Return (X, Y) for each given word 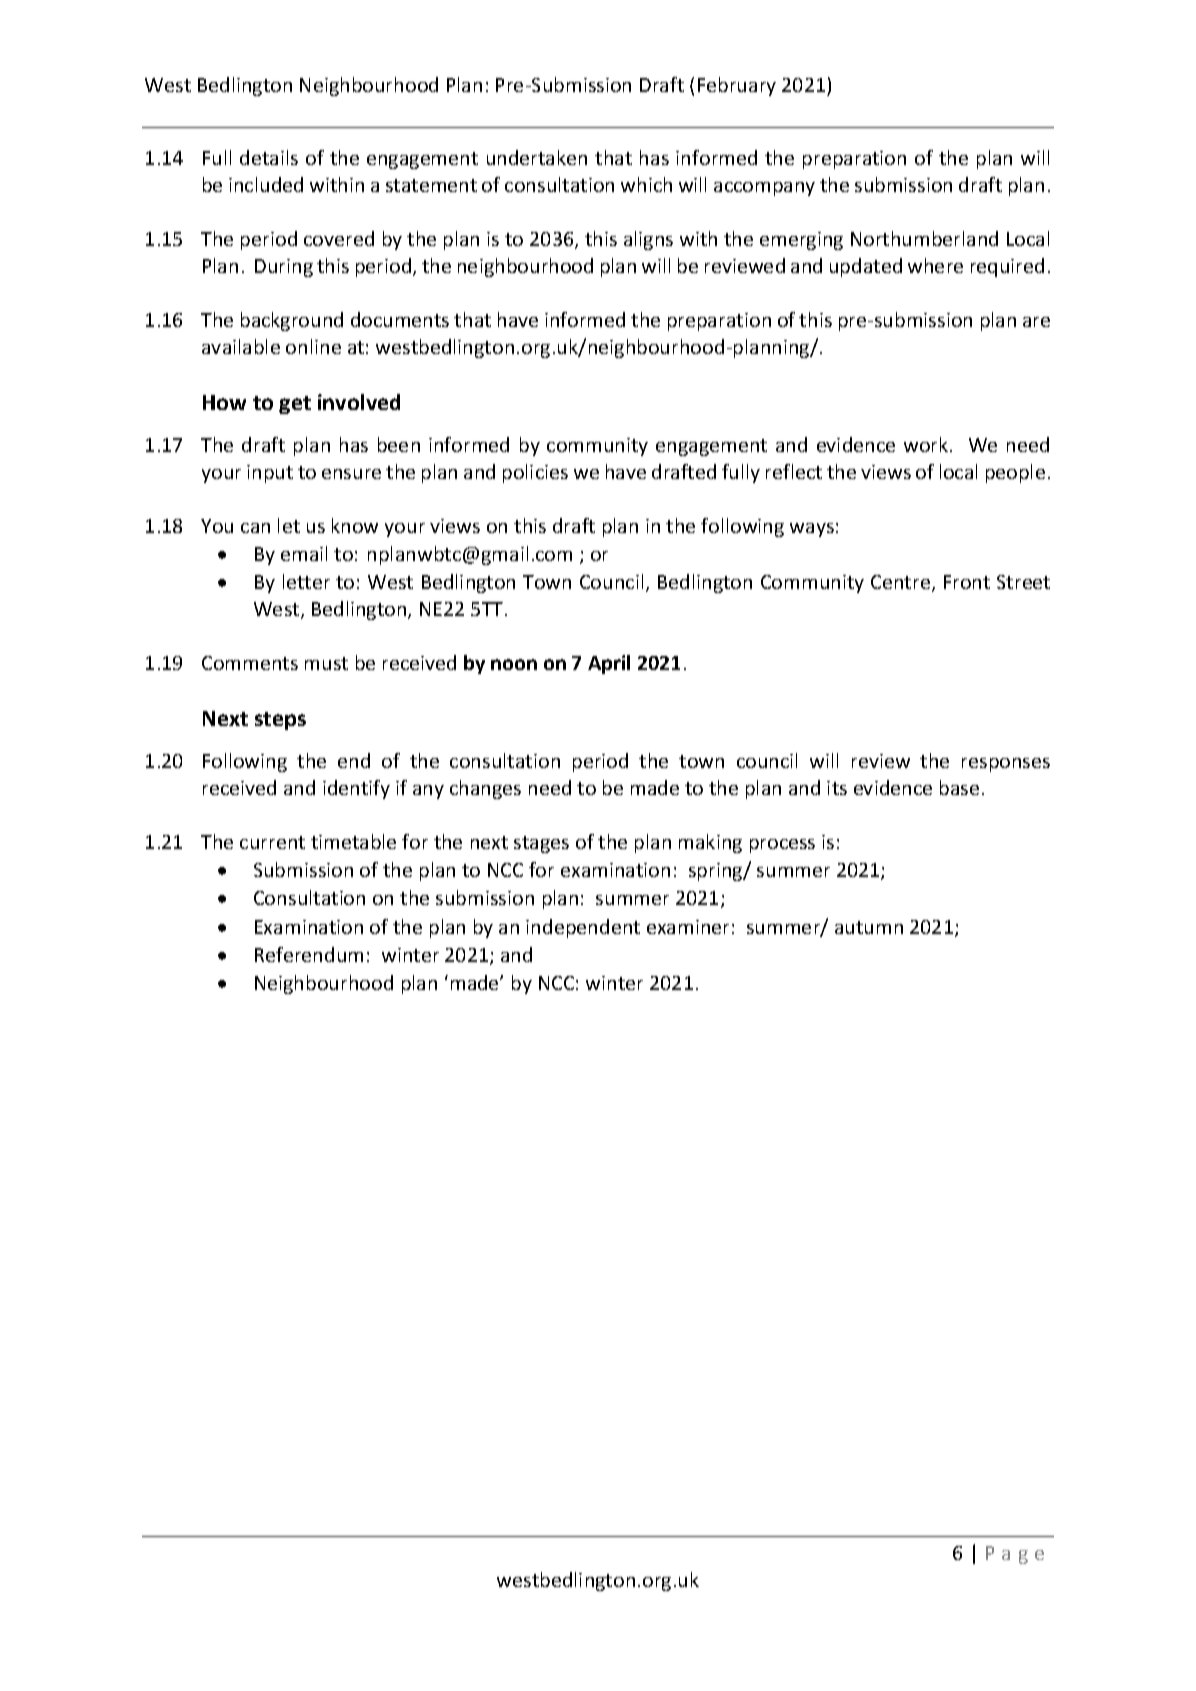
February (737, 86)
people (1015, 473)
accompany (764, 189)
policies (535, 473)
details (269, 157)
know (355, 525)
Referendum (309, 954)
